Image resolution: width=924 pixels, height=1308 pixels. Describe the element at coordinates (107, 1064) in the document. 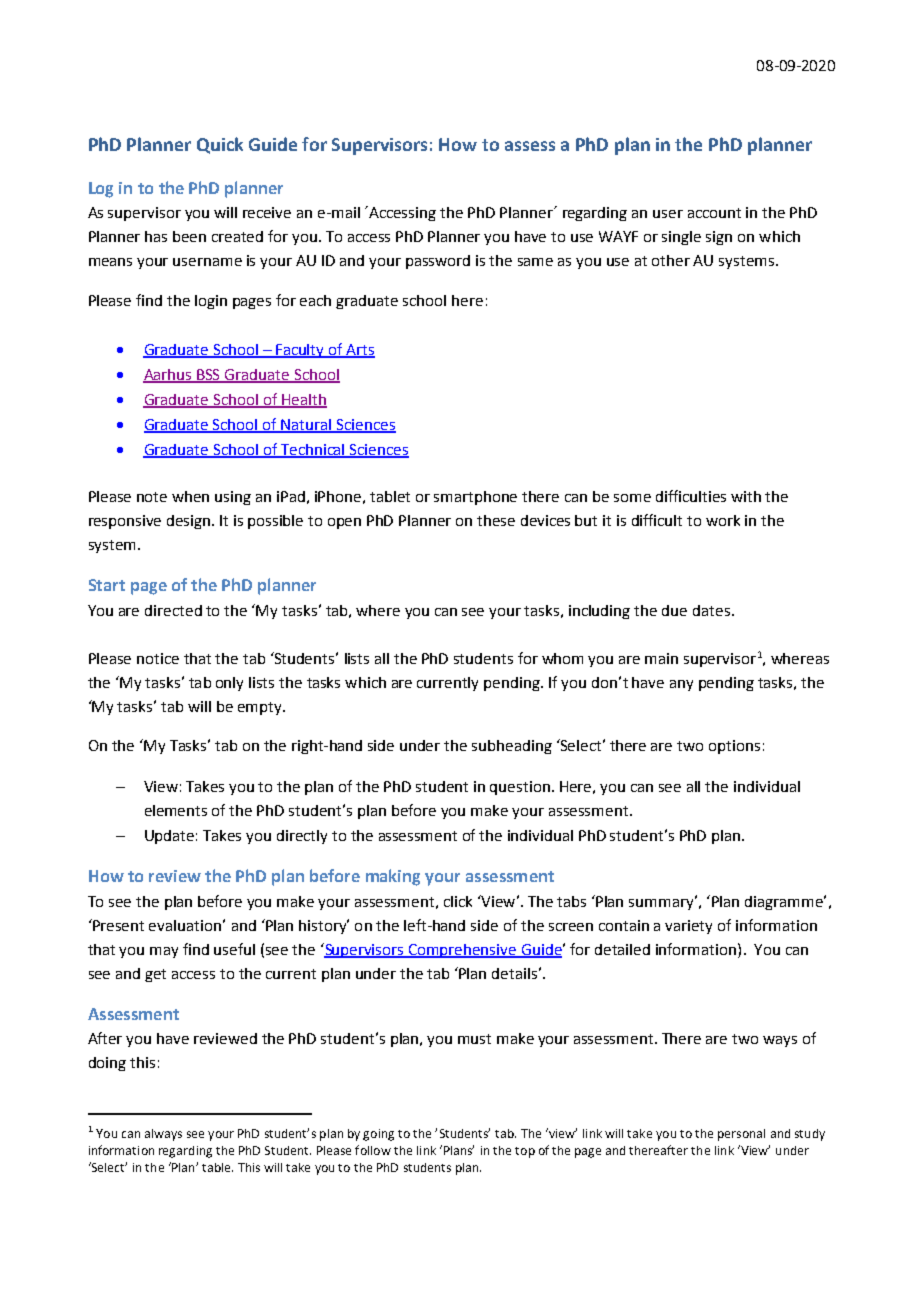

I see `doing` at that location.
